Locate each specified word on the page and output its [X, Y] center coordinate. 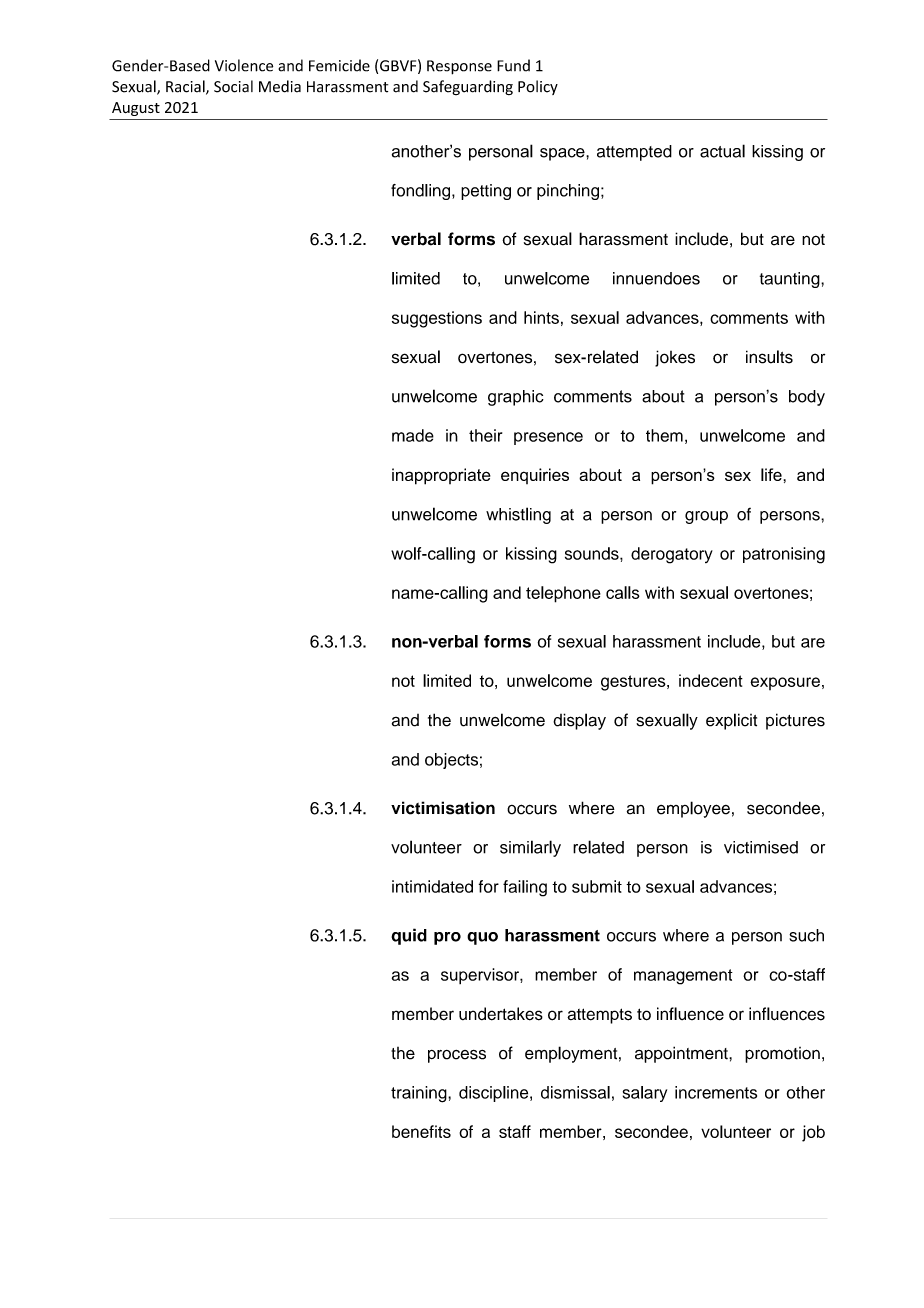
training [420, 1094]
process [457, 1056]
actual [722, 151]
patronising [784, 555]
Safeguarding [468, 87]
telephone [563, 594]
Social [233, 86]
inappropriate [441, 476]
